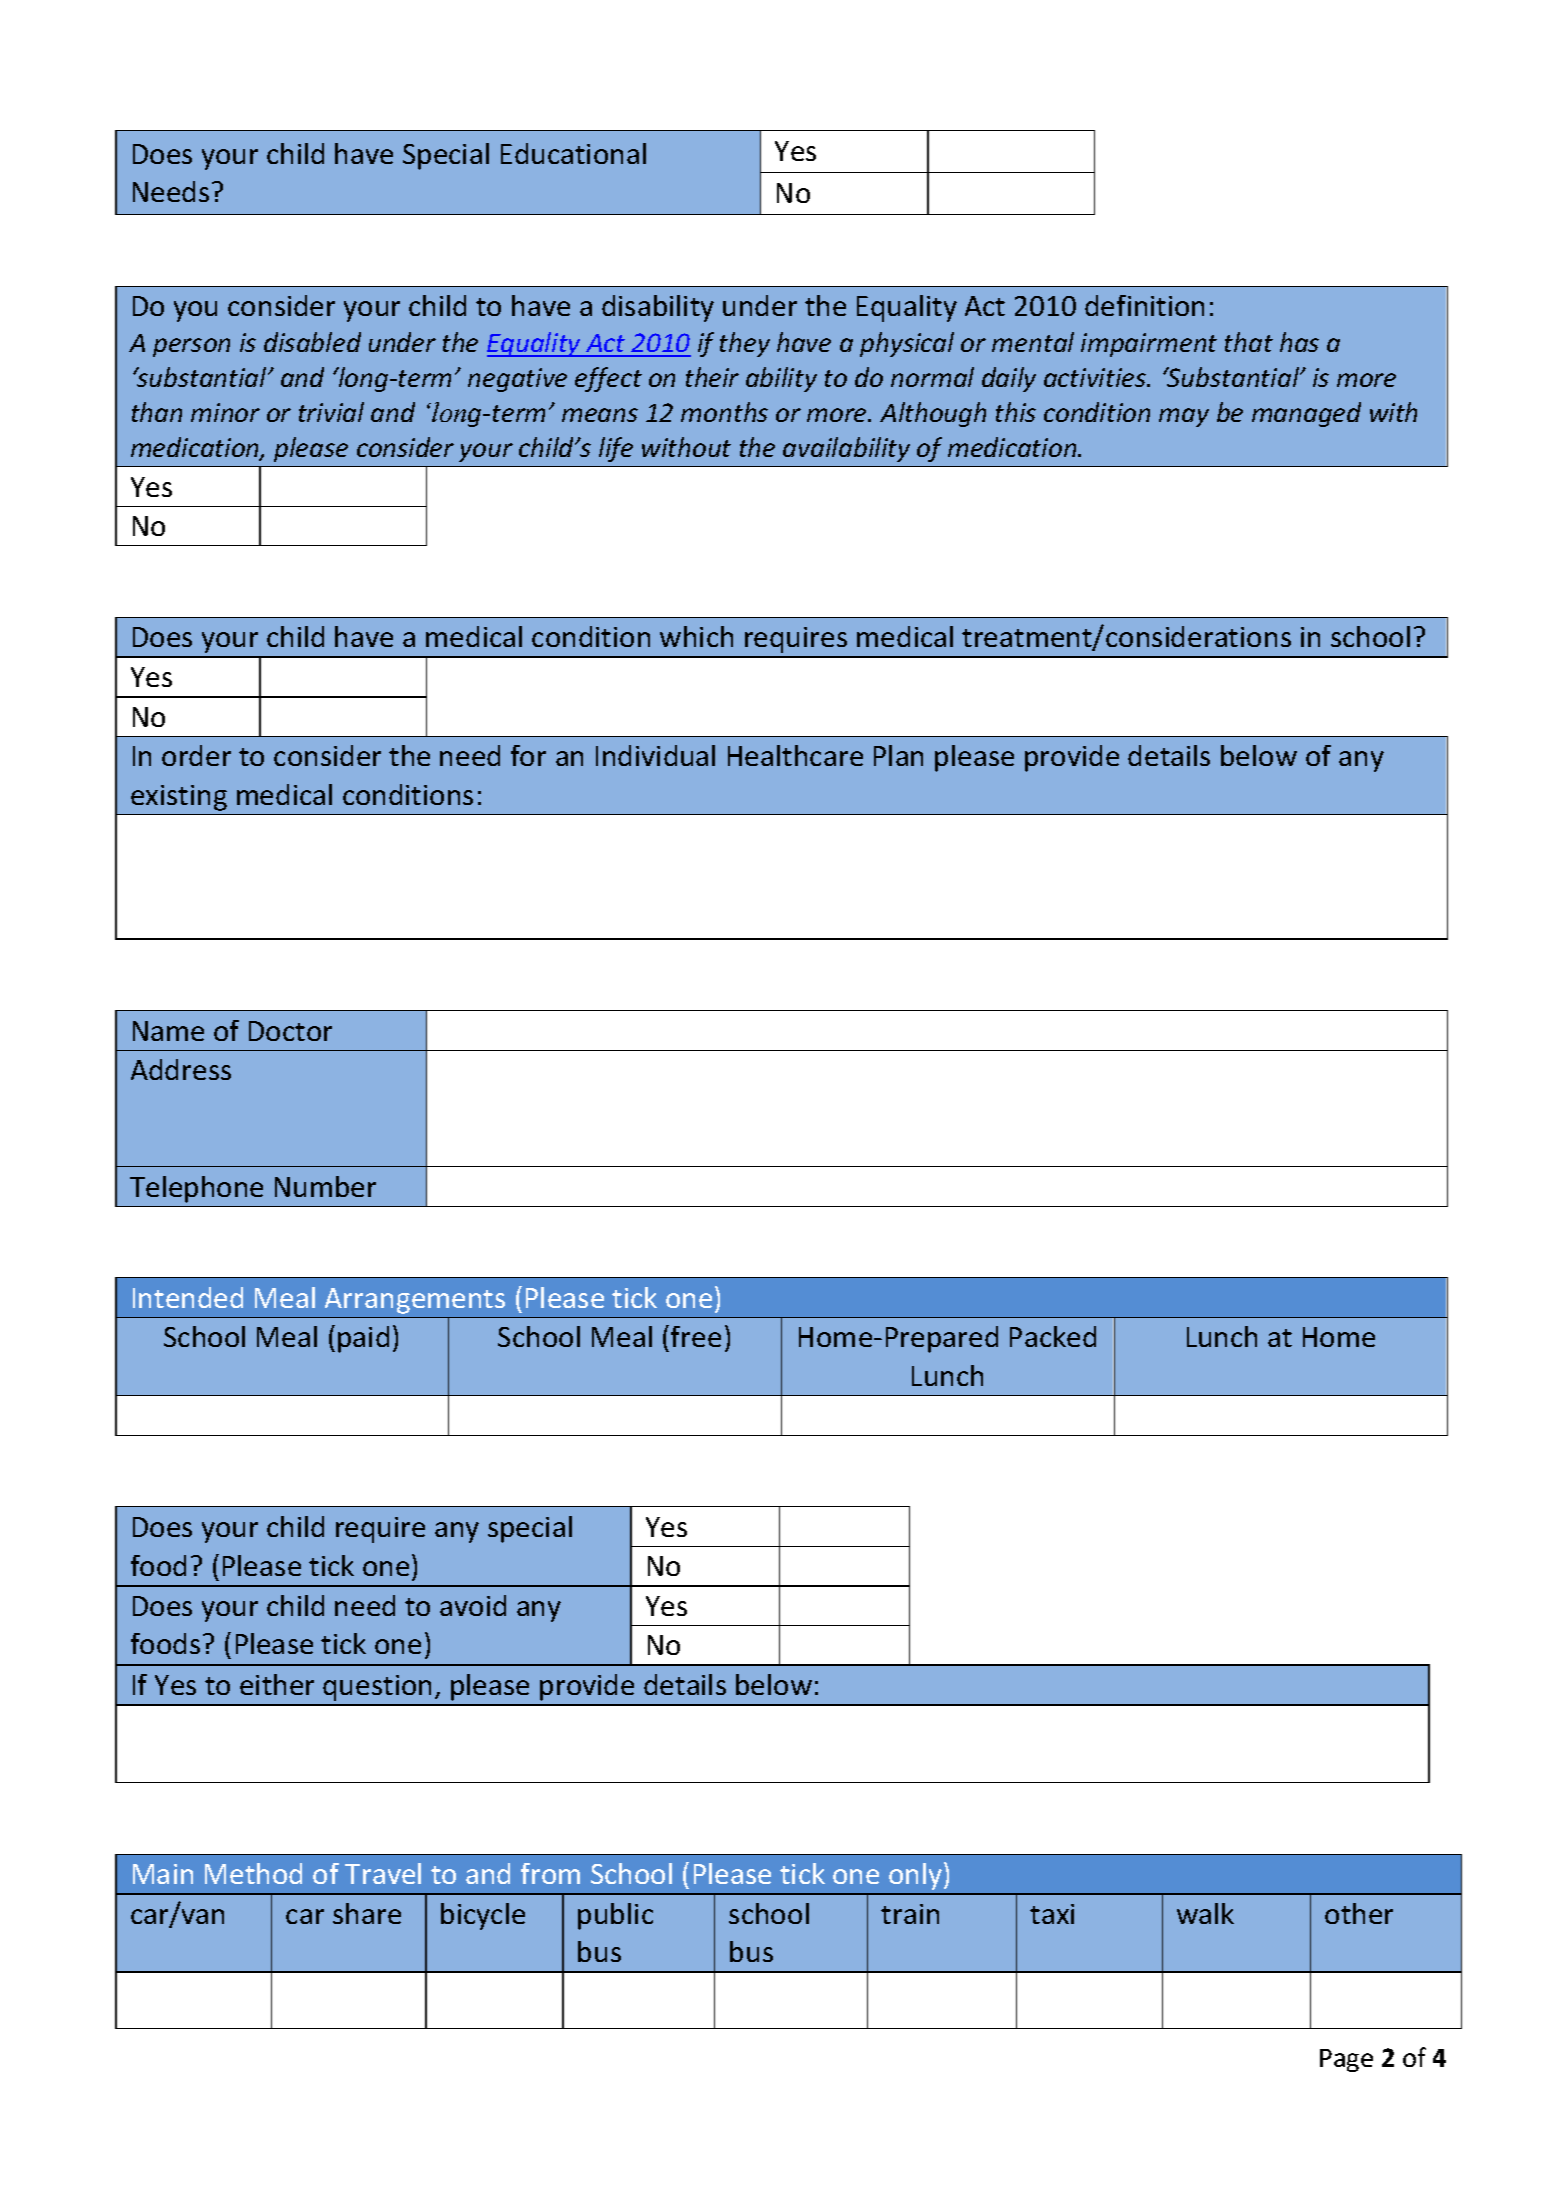 The image size is (1558, 2203). I want to click on Plan, so click(898, 755).
